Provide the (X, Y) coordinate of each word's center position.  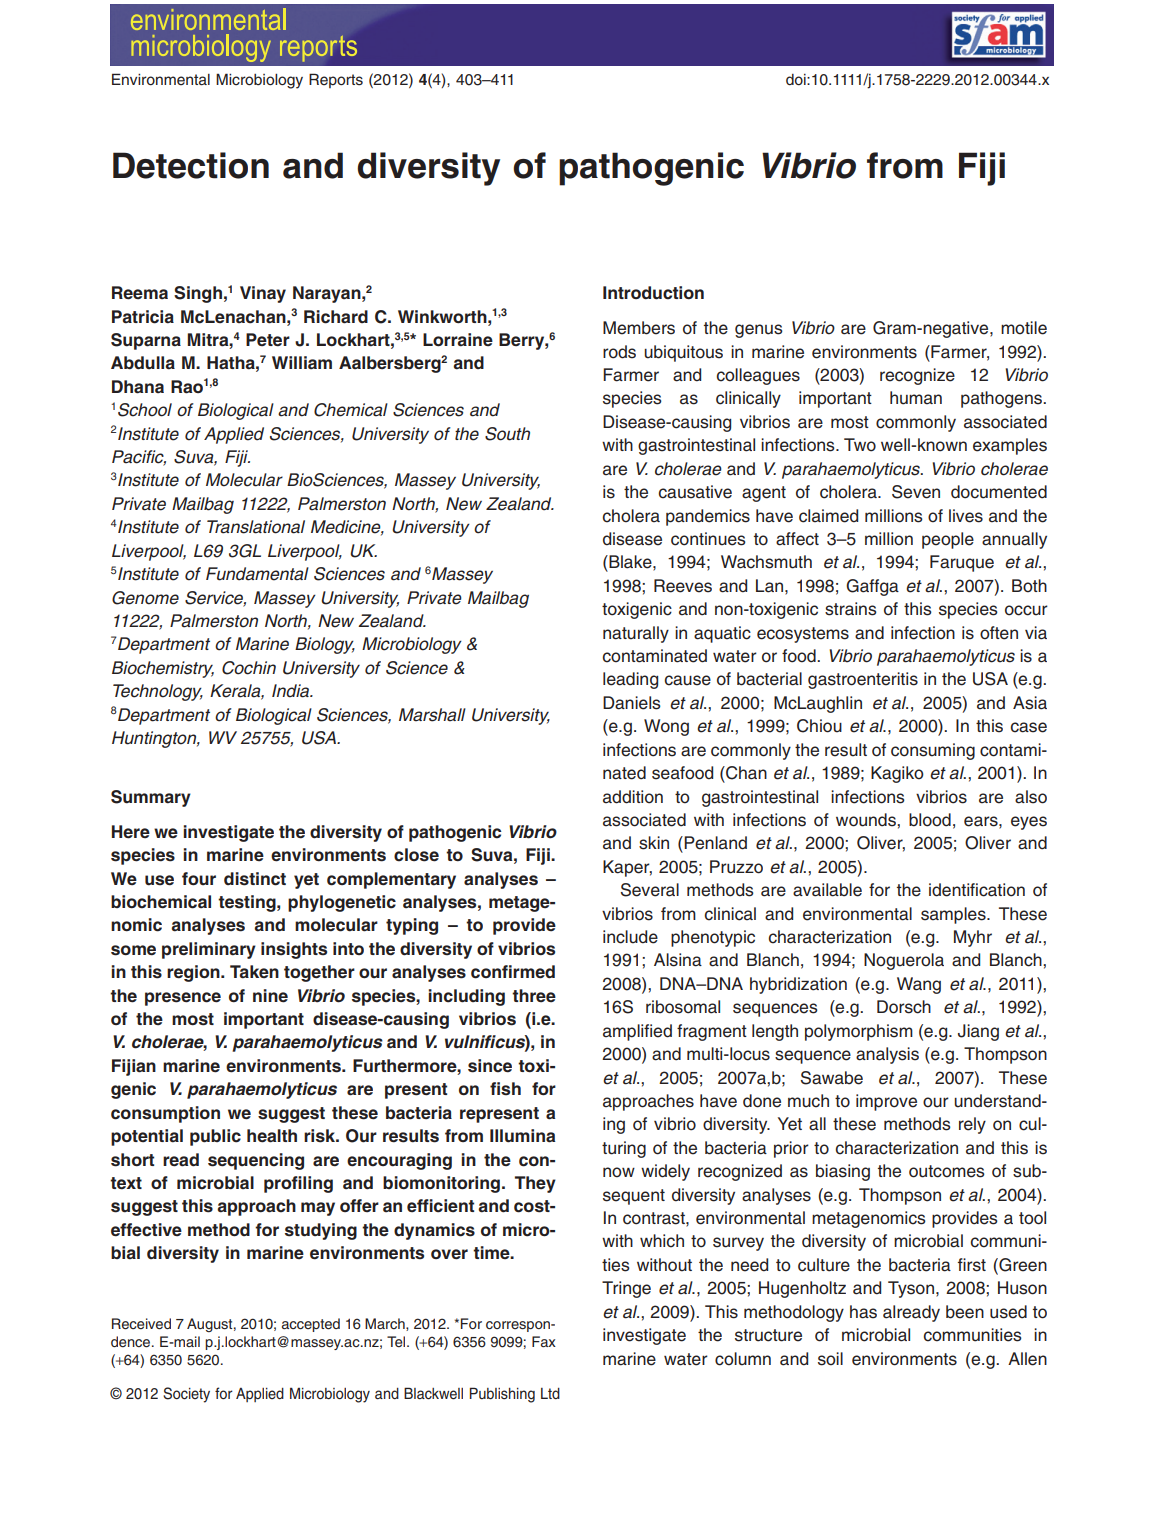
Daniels (632, 703)
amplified (637, 1032)
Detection (191, 165)
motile (1024, 328)
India (292, 691)
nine (270, 996)
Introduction (653, 293)
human (916, 398)
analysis (887, 1055)
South (507, 434)
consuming (933, 751)
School (145, 410)
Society (186, 1395)
